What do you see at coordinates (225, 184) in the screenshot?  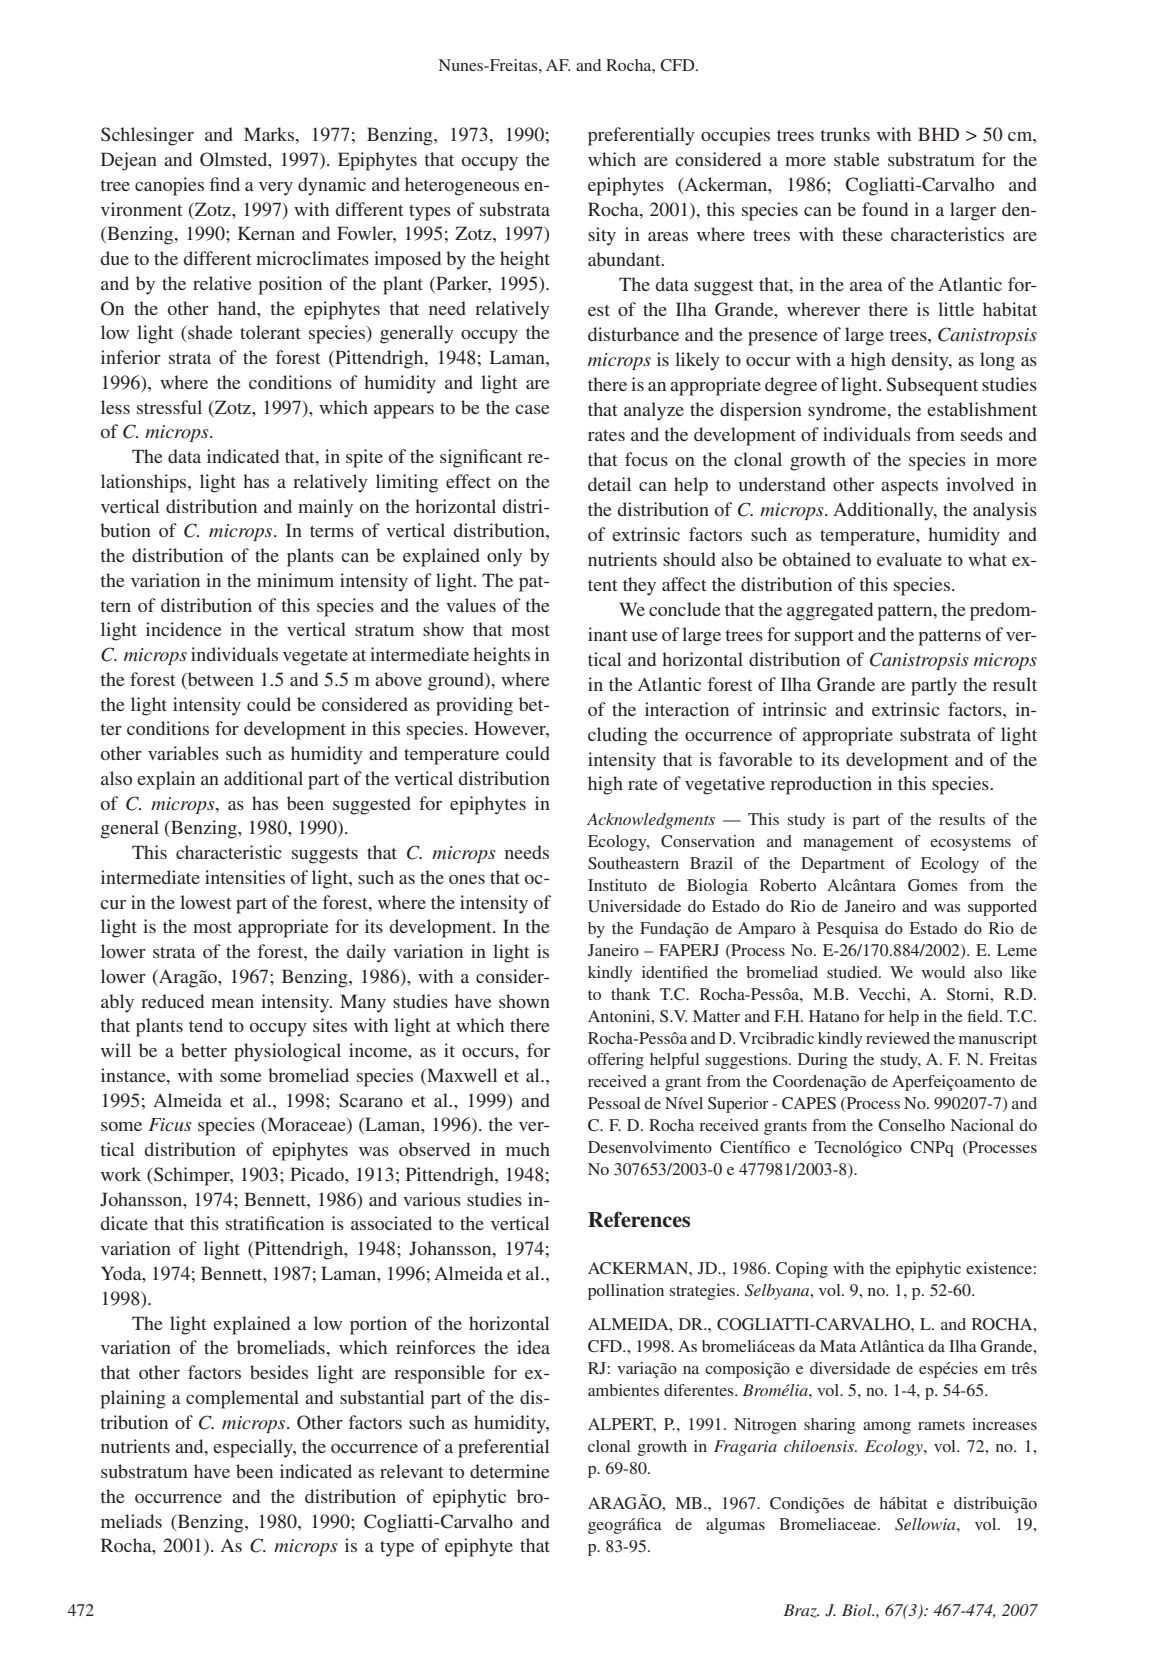 I see `find` at bounding box center [225, 184].
